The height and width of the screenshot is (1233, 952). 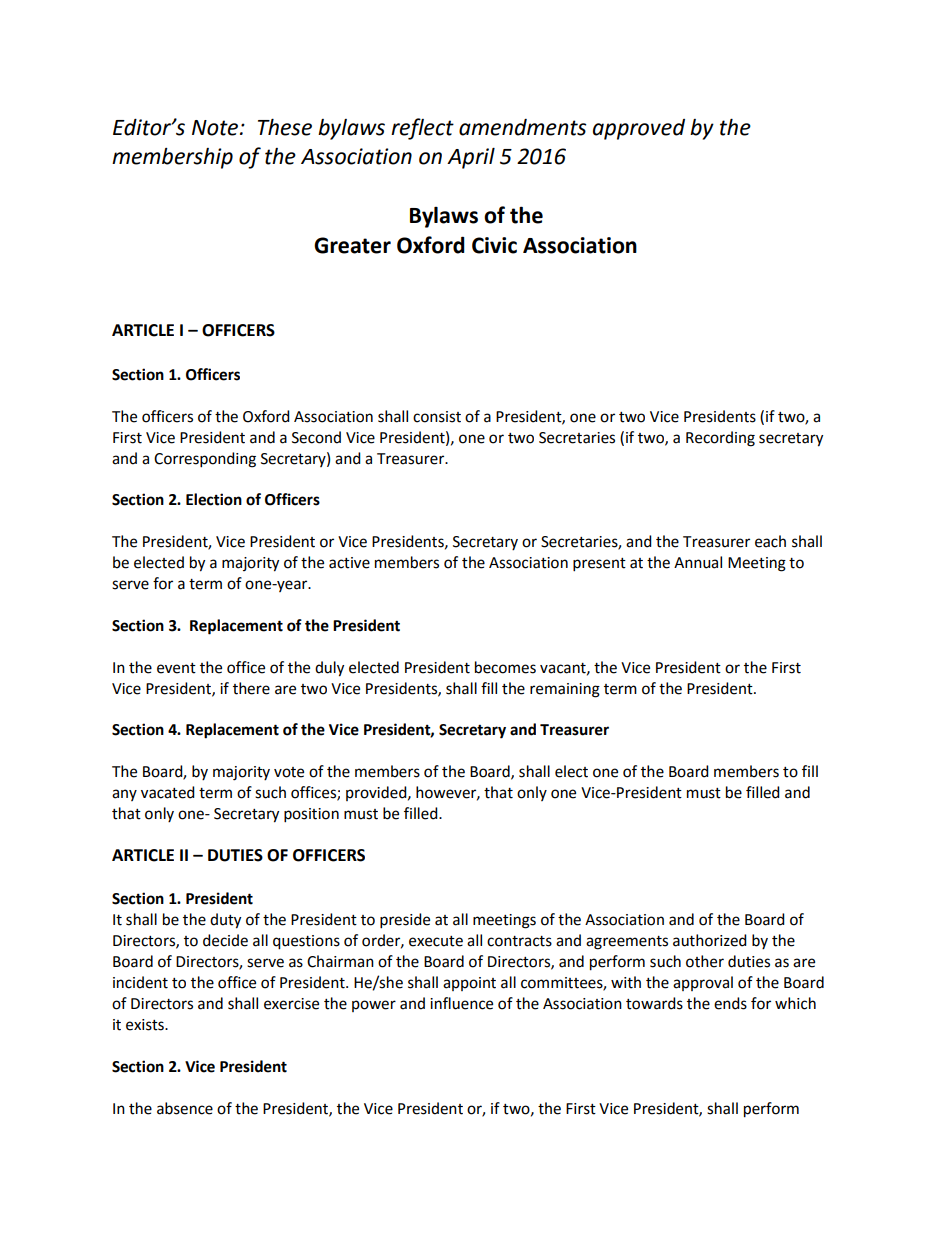 I want to click on event, so click(x=176, y=668).
